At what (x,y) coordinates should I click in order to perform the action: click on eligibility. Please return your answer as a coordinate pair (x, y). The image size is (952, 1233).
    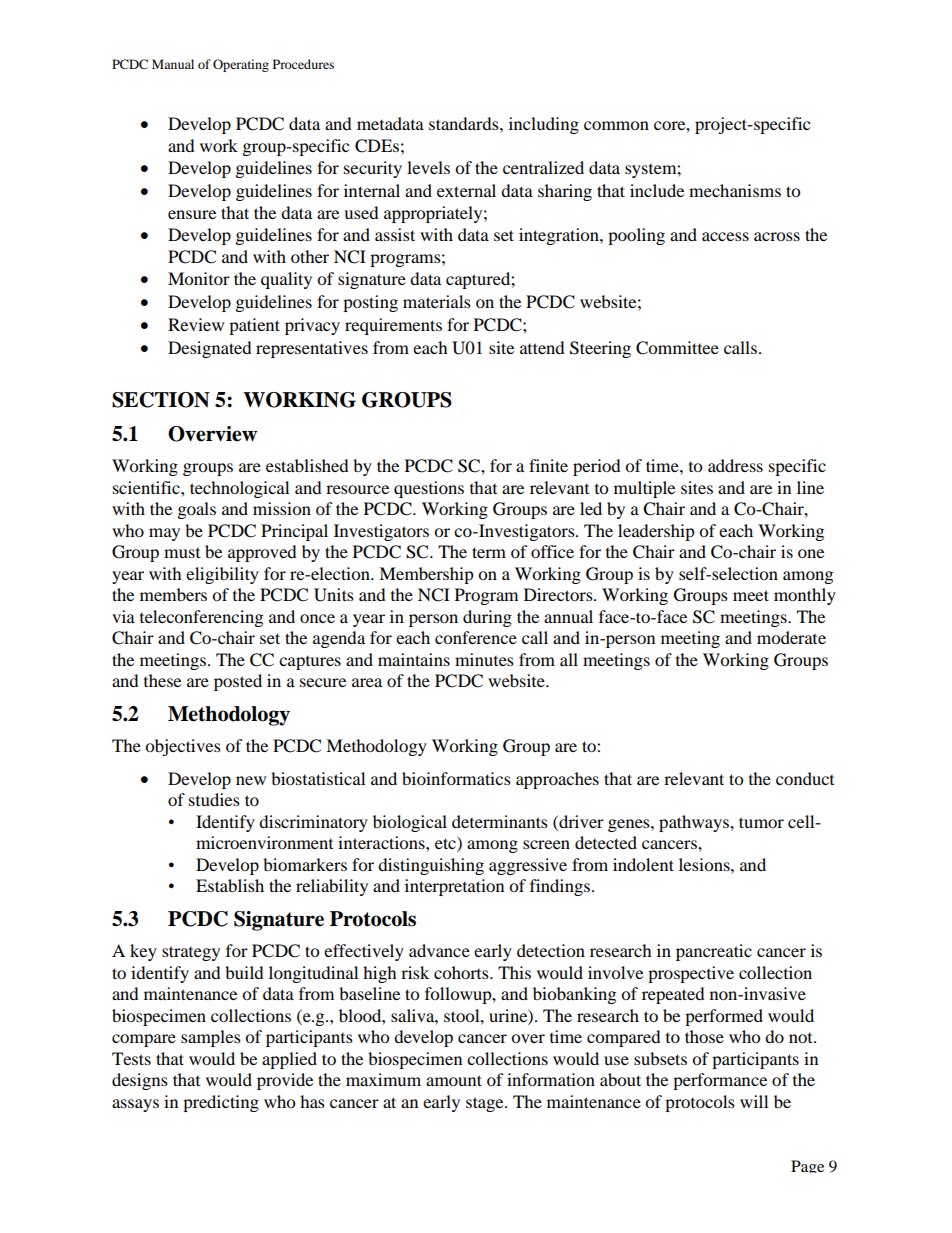
    Looking at the image, I should click on (222, 575).
